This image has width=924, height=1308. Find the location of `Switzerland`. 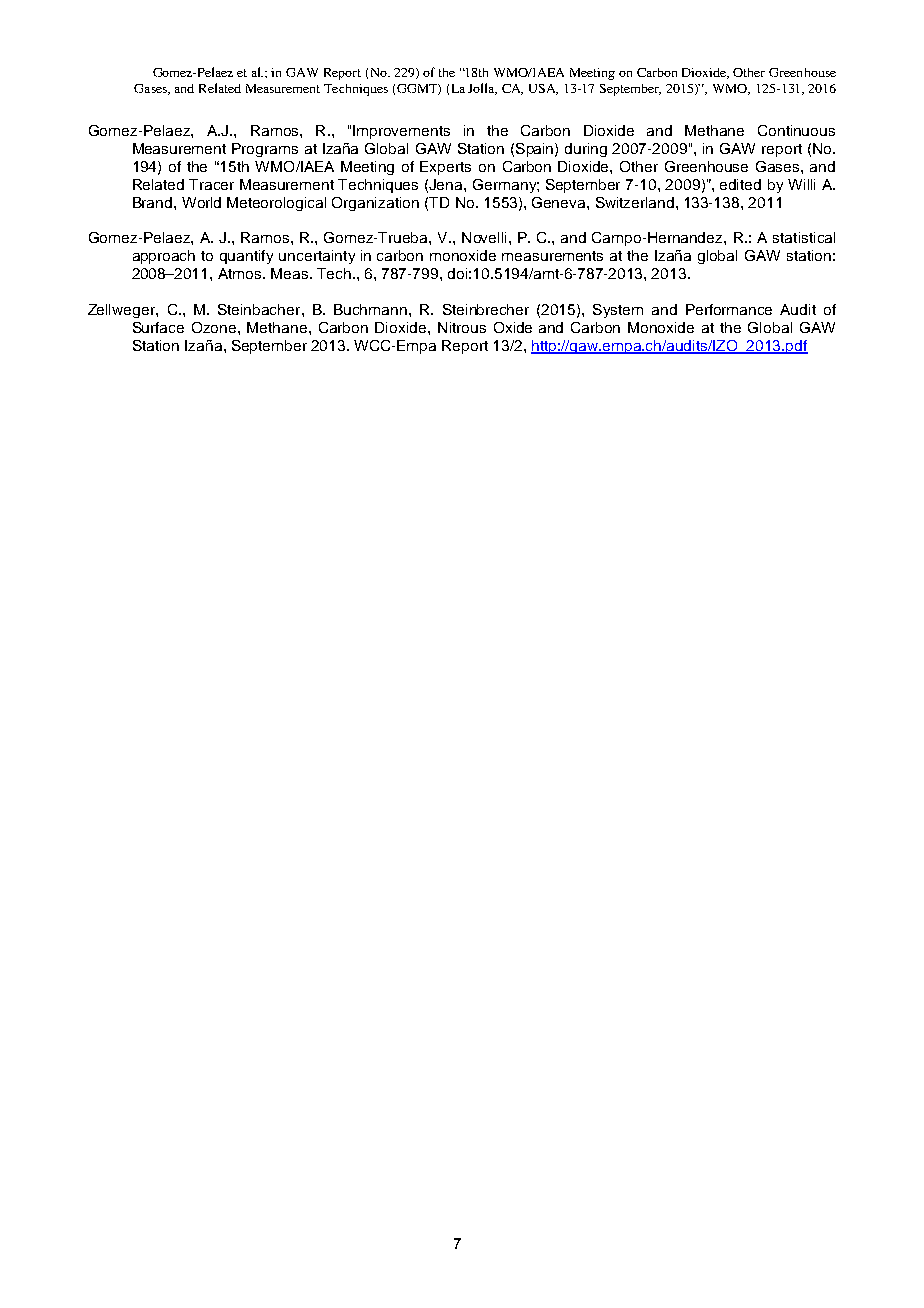

Switzerland is located at coordinates (635, 202).
